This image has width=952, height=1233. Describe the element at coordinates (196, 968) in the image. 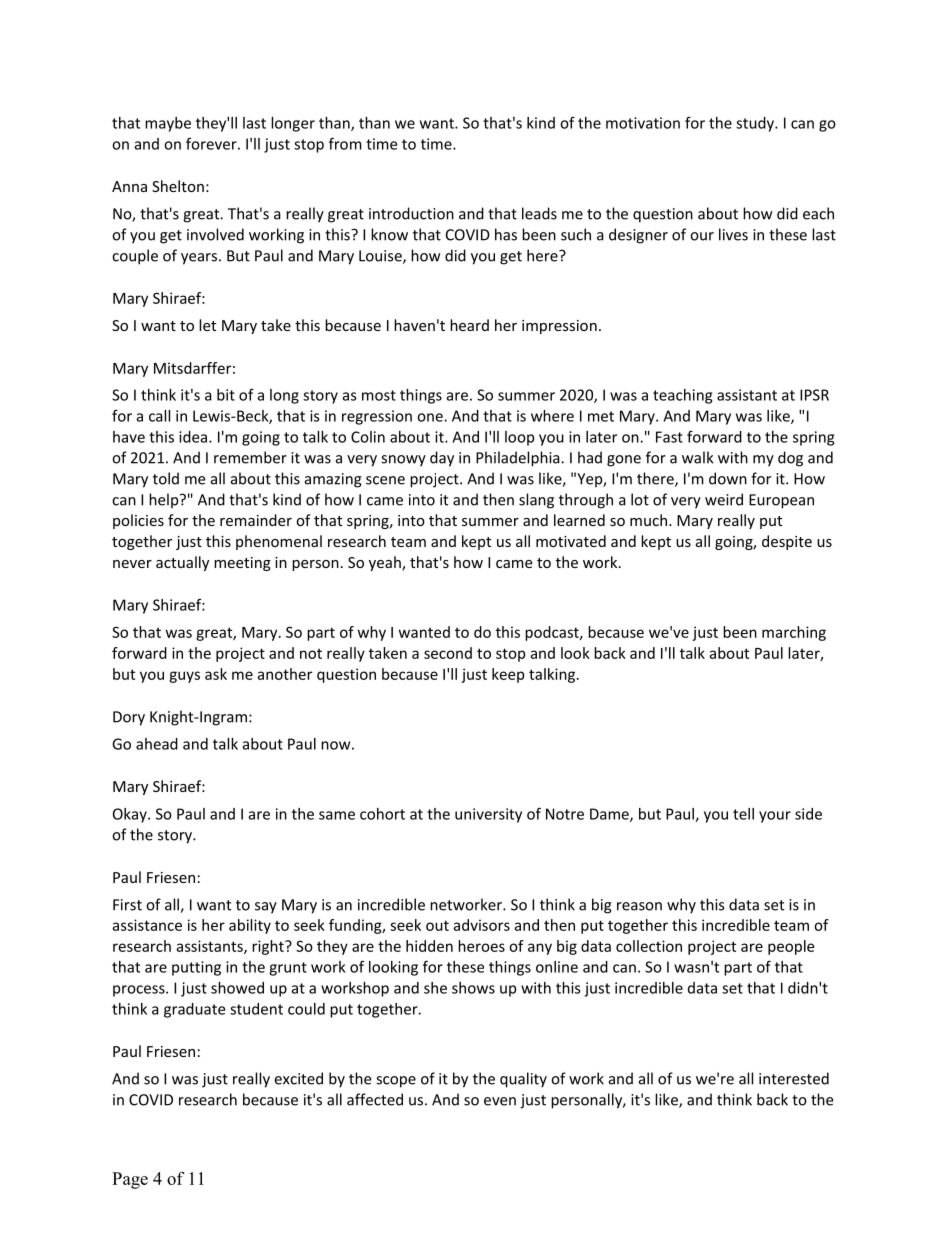

I see `putting` at that location.
